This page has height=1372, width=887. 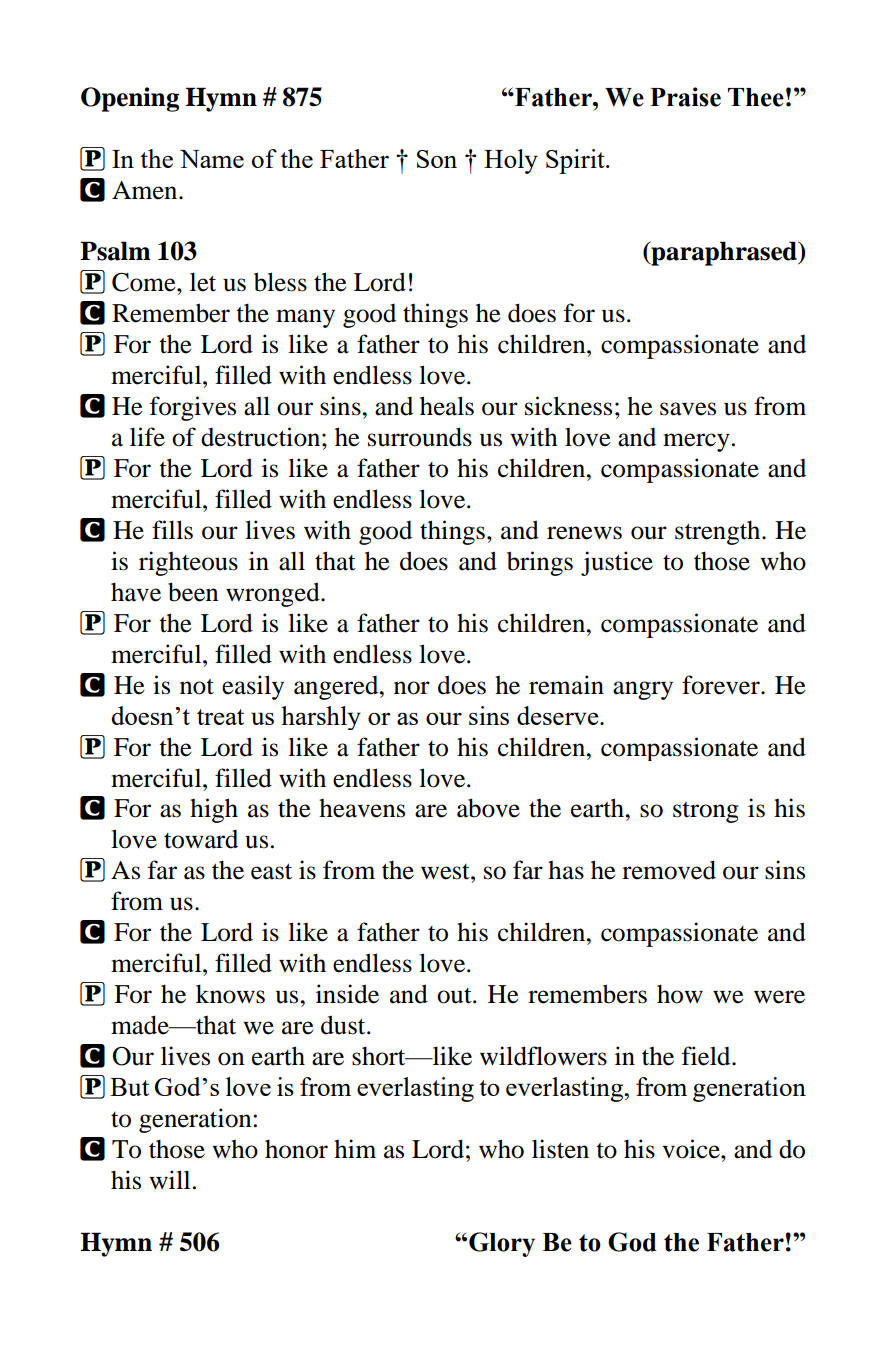 What do you see at coordinates (337, 688) in the page?
I see `angered` at bounding box center [337, 688].
